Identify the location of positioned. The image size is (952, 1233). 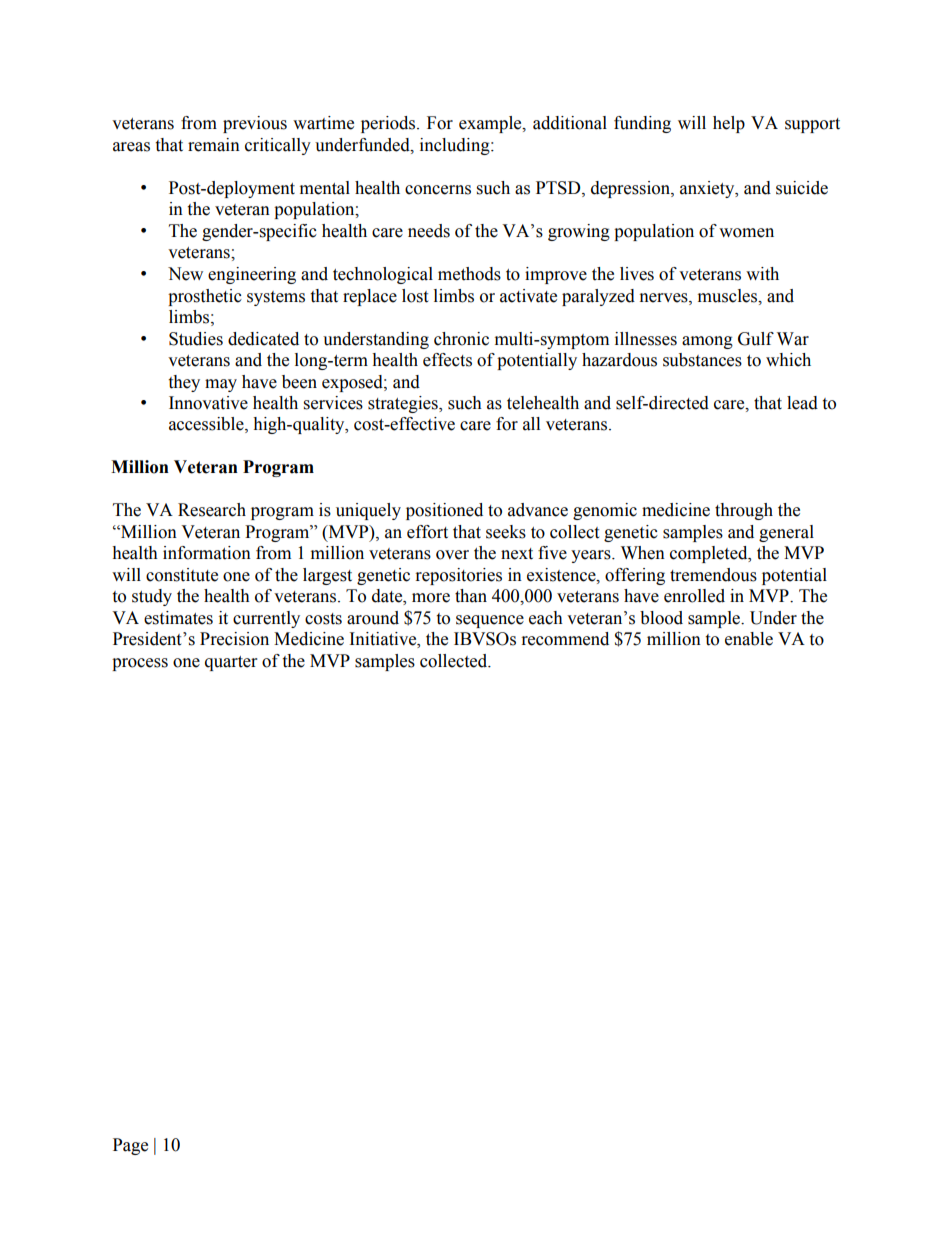
(444, 511).
